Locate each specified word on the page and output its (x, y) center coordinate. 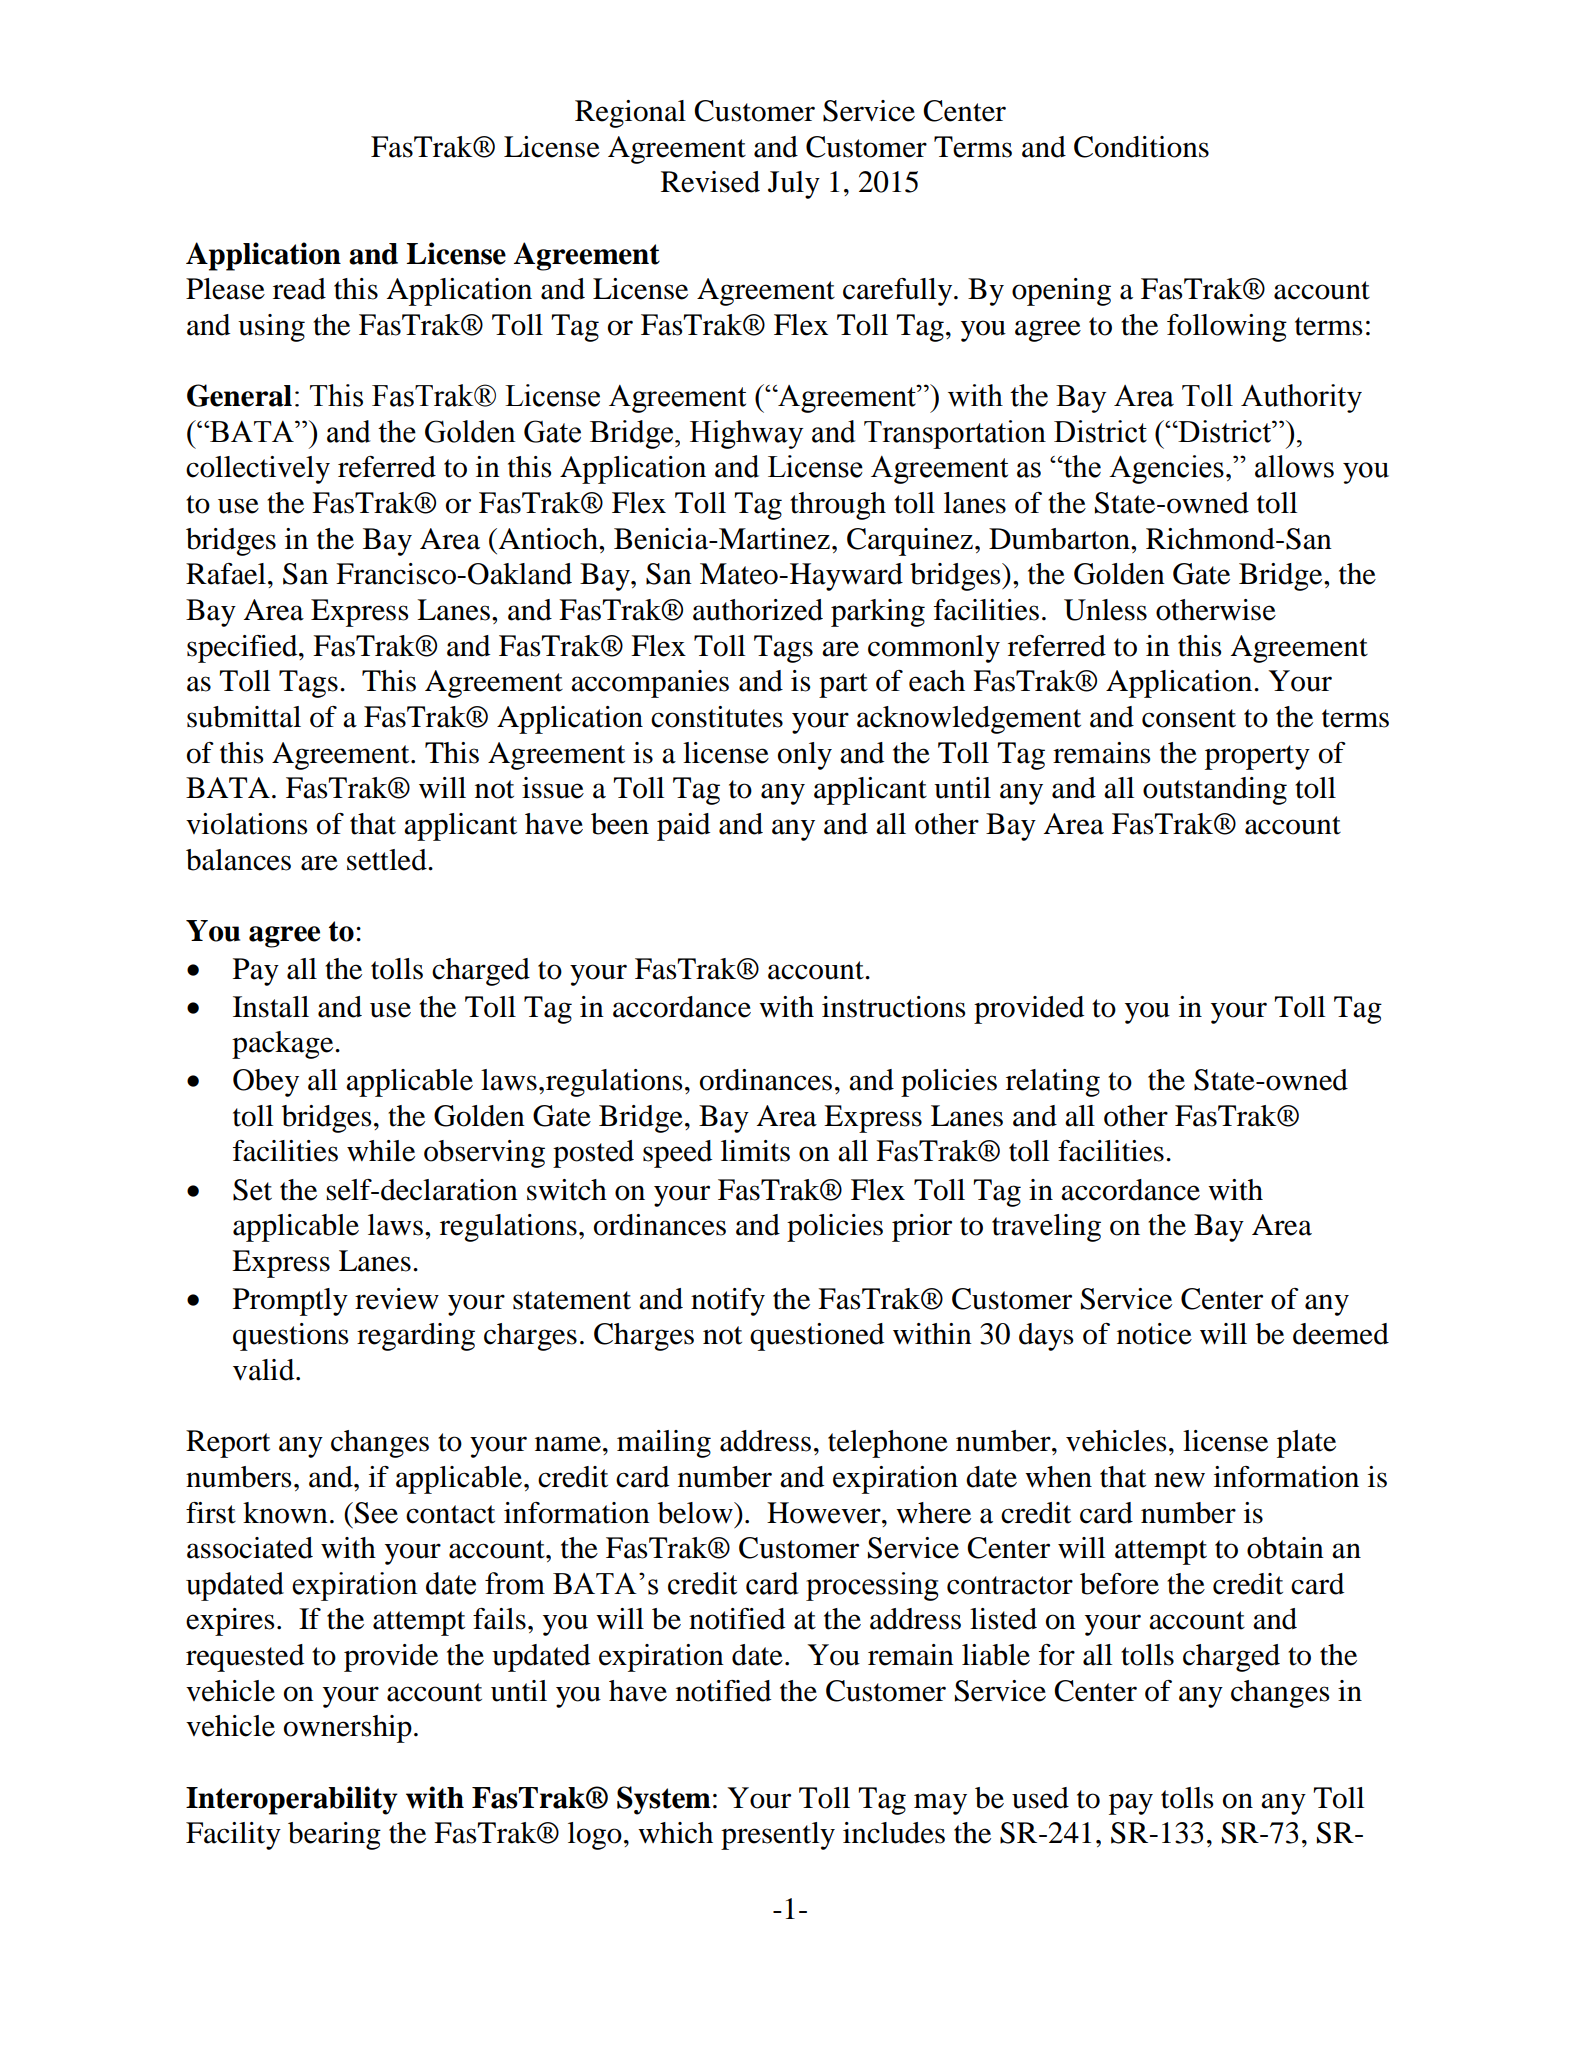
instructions (894, 1007)
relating (1053, 1083)
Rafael (226, 574)
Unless (1105, 610)
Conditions (1141, 147)
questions (291, 1337)
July (794, 185)
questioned (817, 1337)
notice (1154, 1334)
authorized (758, 610)
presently (778, 1836)
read (299, 289)
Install (271, 1007)
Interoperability (292, 1800)
